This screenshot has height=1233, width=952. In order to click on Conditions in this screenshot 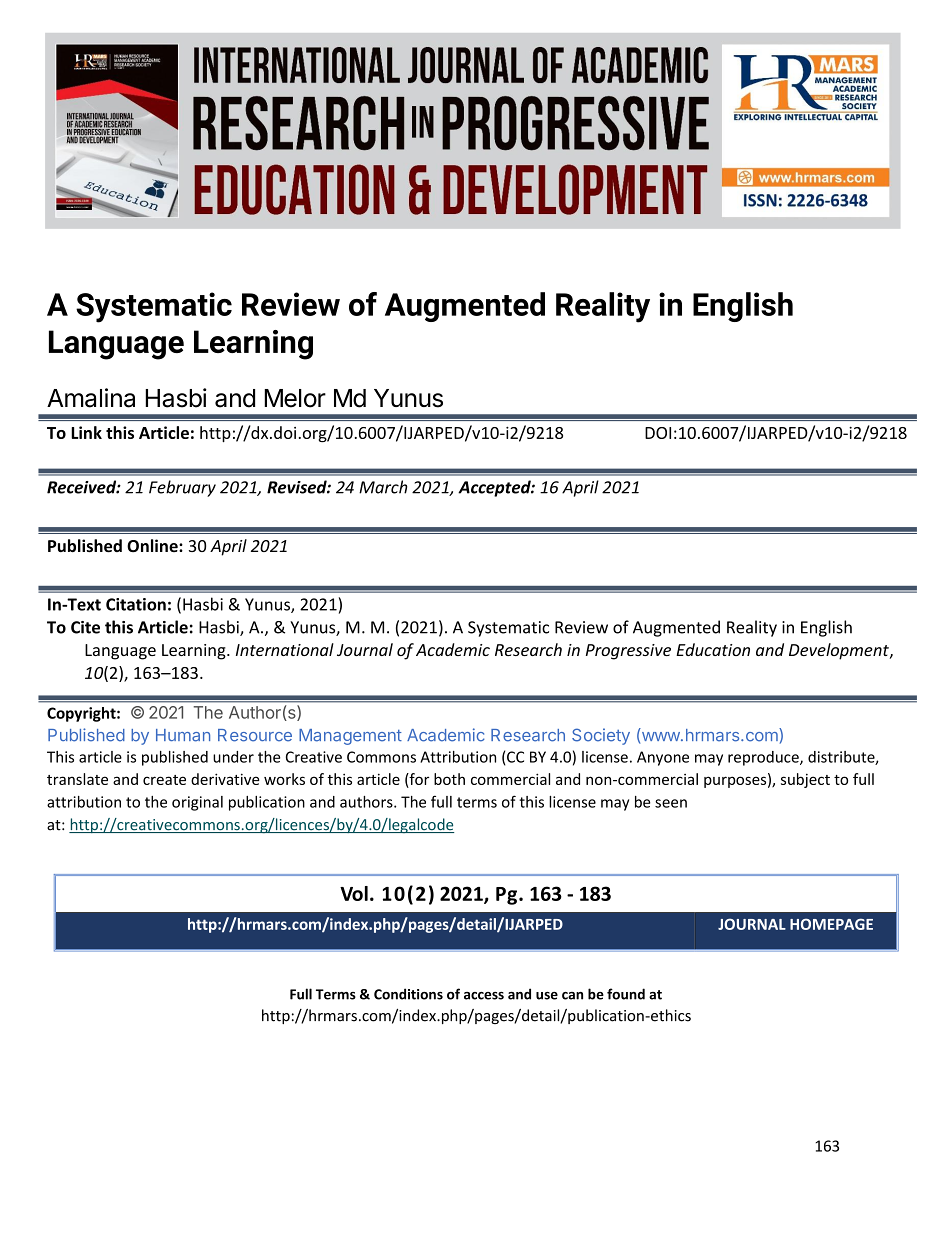, I will do `click(408, 994)`.
